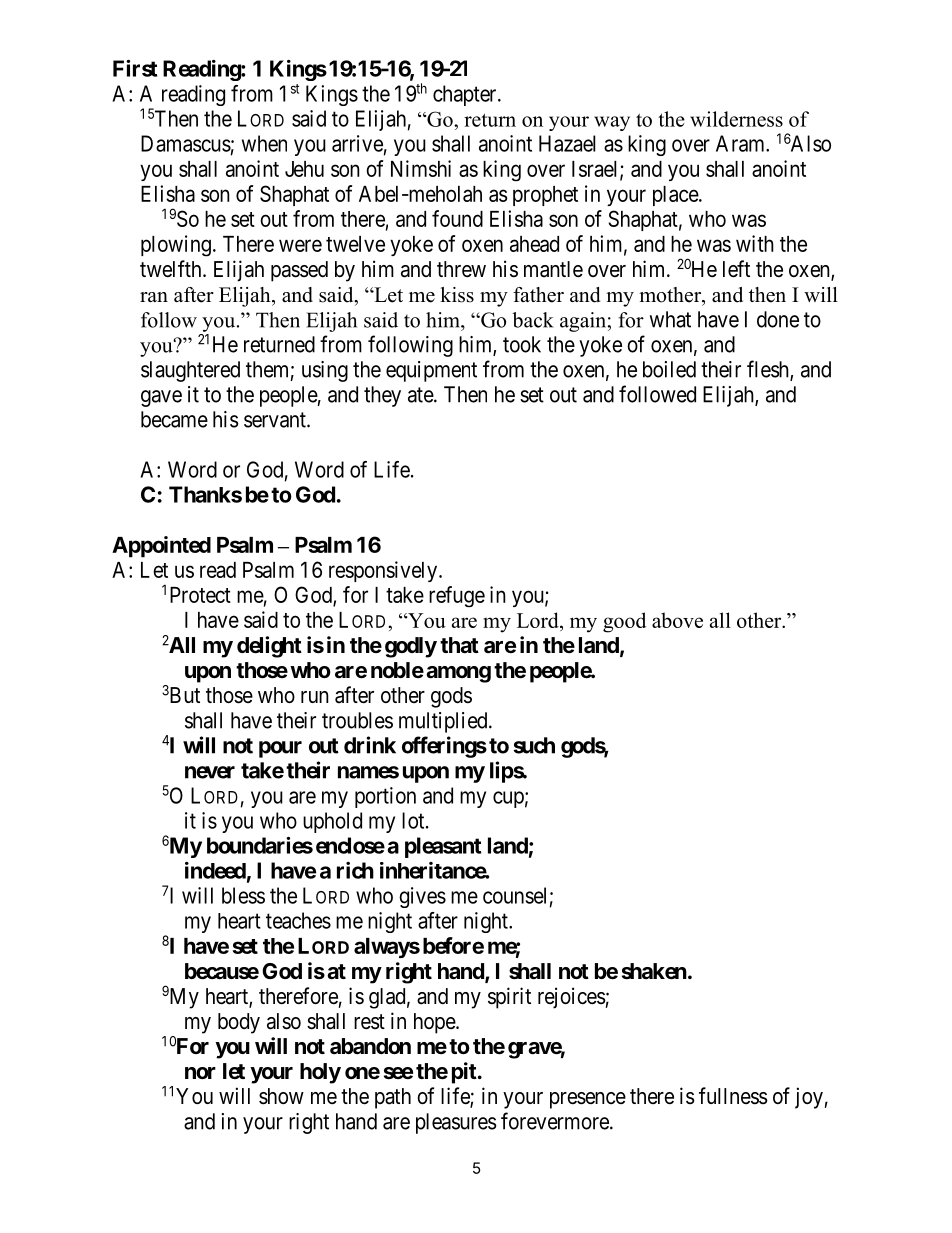 The height and width of the document is (1233, 952). I want to click on flesh, so click(769, 370).
